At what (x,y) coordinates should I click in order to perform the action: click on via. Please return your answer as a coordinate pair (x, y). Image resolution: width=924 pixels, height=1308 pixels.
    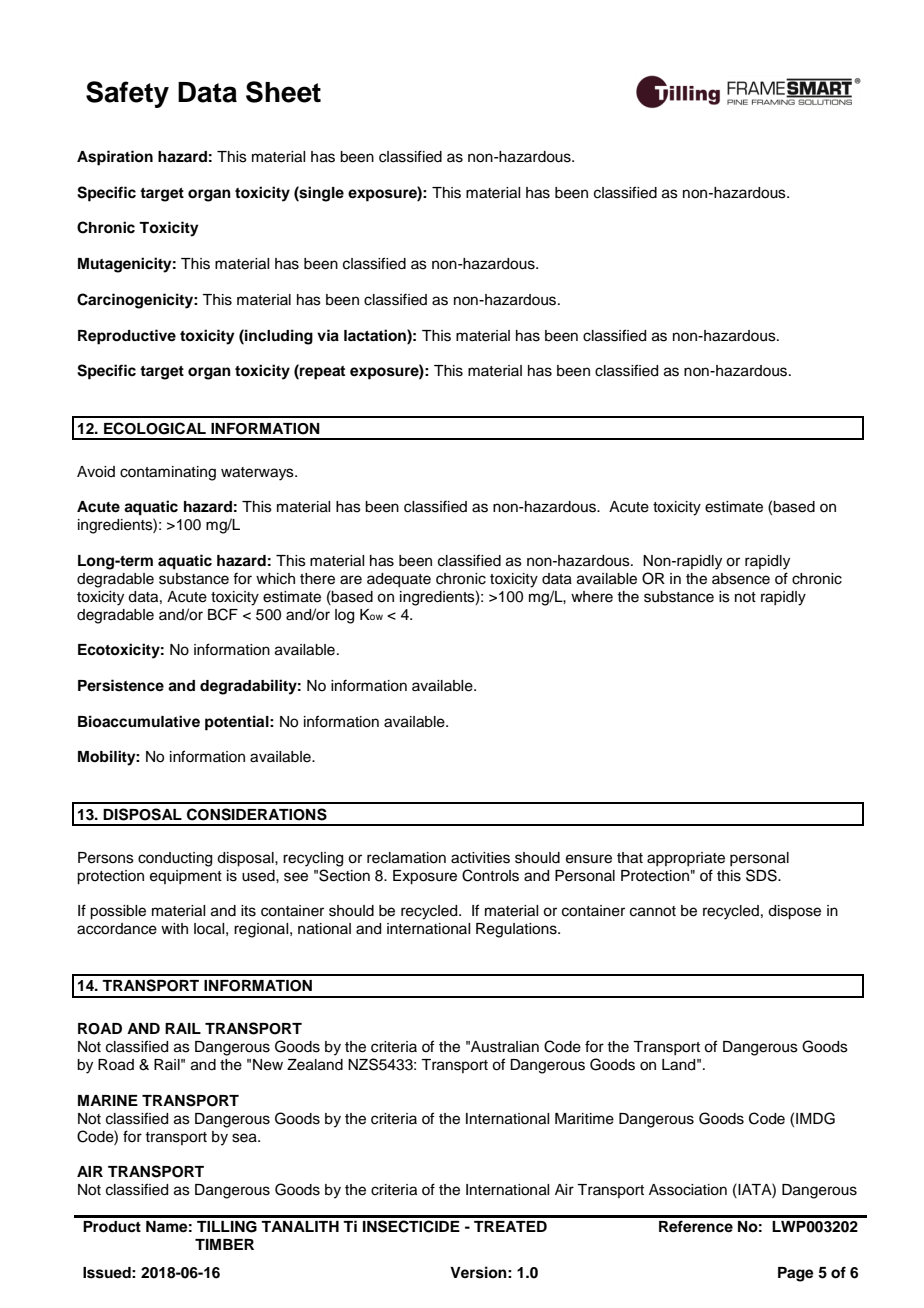
    Looking at the image, I should click on (328, 335).
